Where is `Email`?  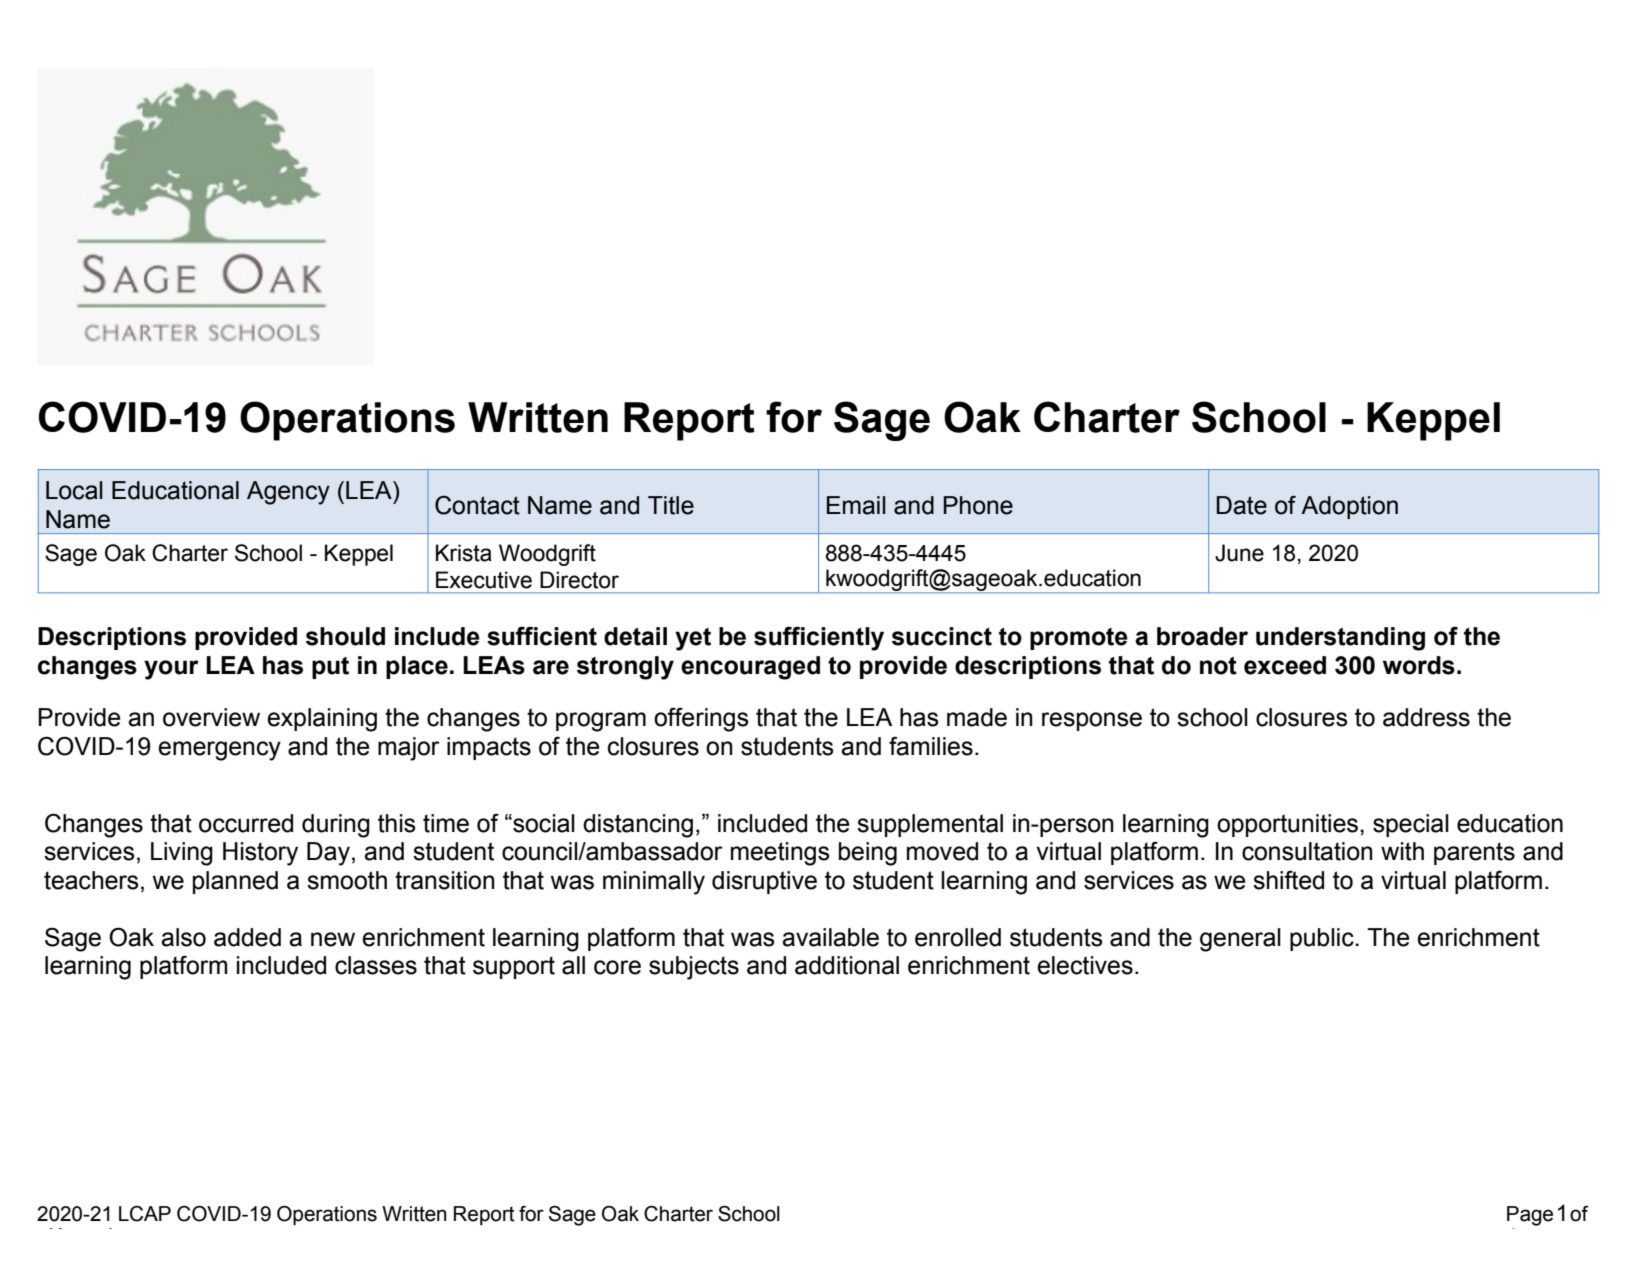
Email is located at coordinates (856, 505).
